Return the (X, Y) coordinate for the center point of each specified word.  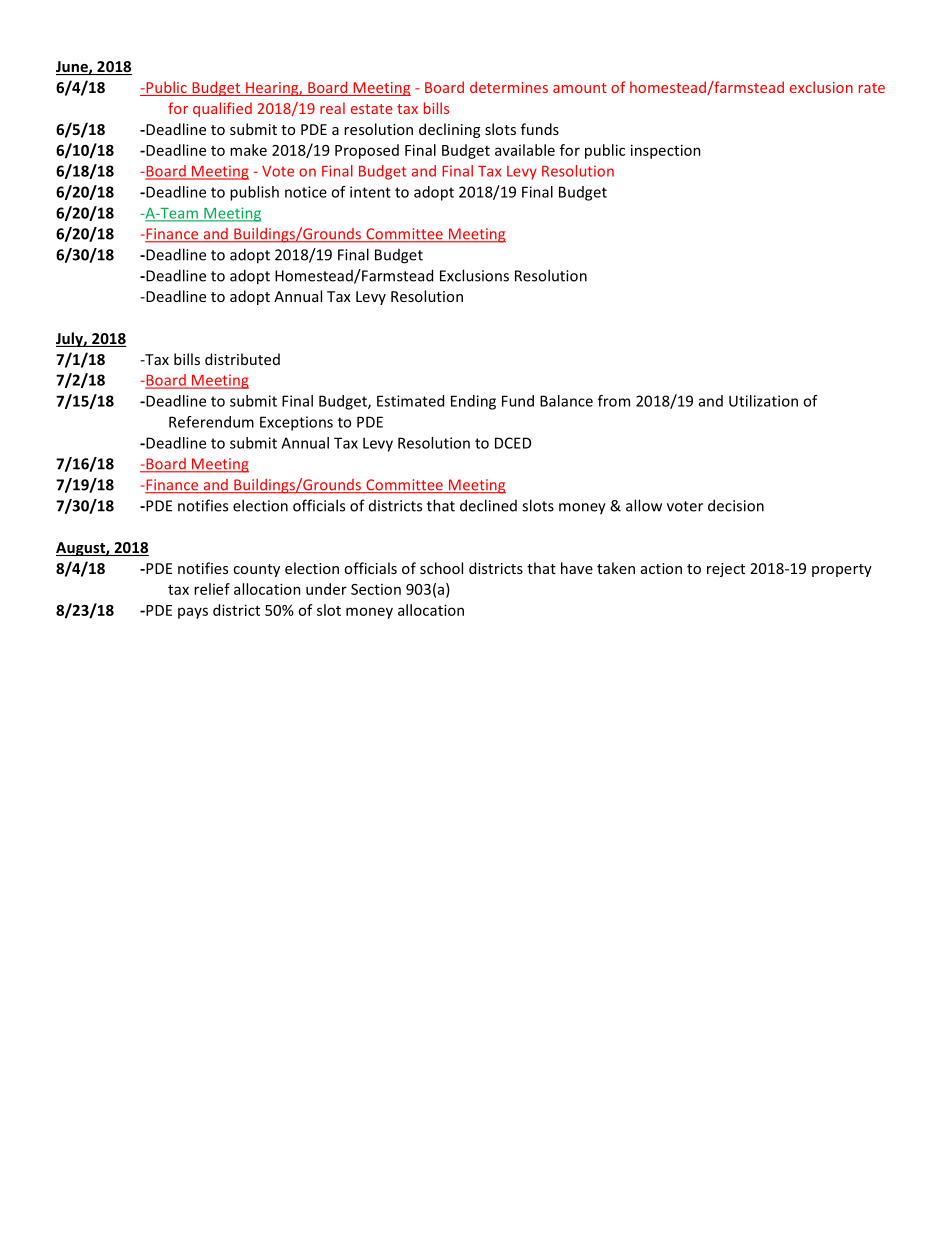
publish (254, 193)
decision (736, 505)
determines (509, 87)
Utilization (763, 401)
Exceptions (296, 423)
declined (488, 505)
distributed (242, 359)
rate (872, 88)
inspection (666, 151)
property (842, 570)
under (326, 589)
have (577, 568)
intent (370, 192)
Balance (566, 401)
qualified (222, 109)
